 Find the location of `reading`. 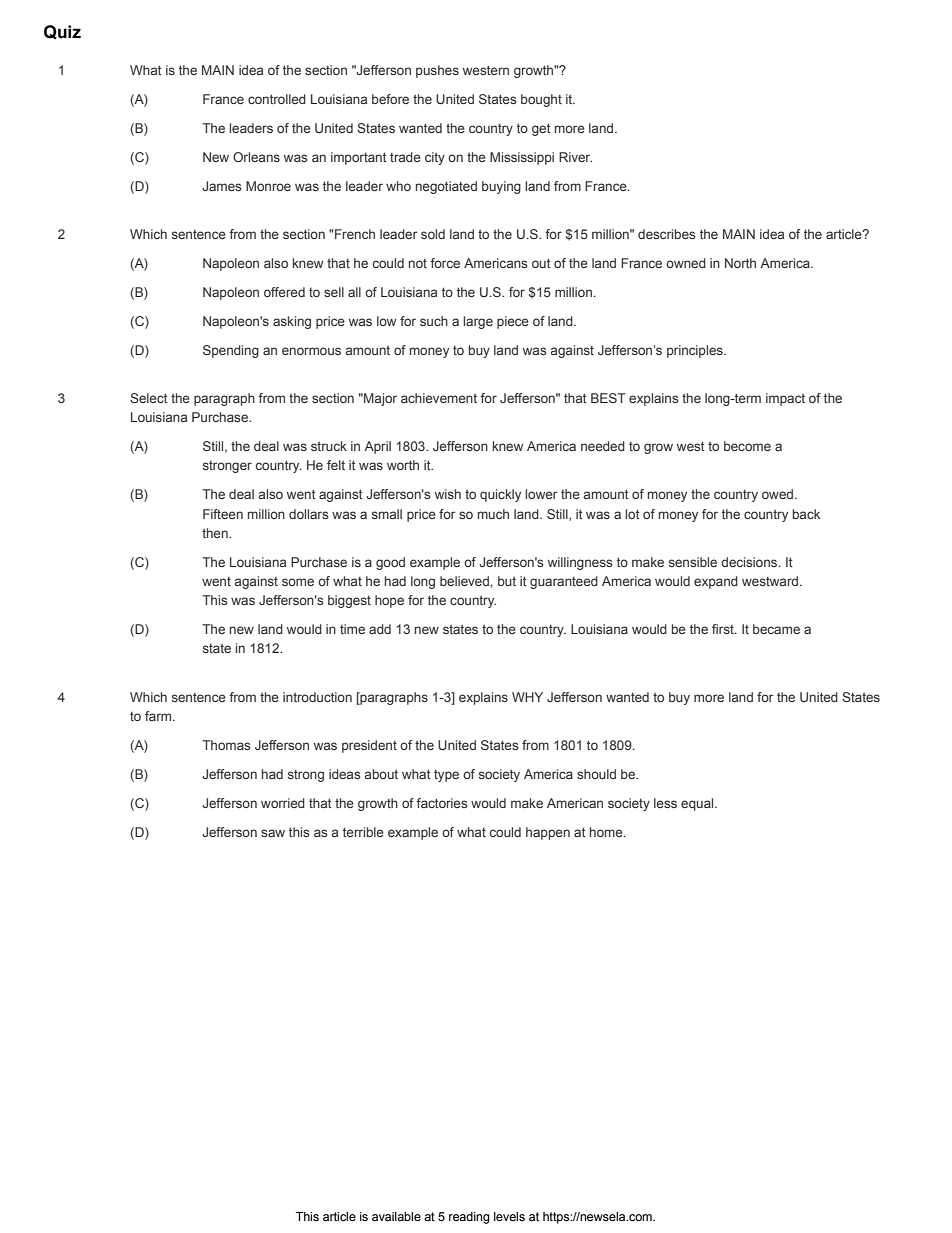

reading is located at coordinates (469, 1218).
